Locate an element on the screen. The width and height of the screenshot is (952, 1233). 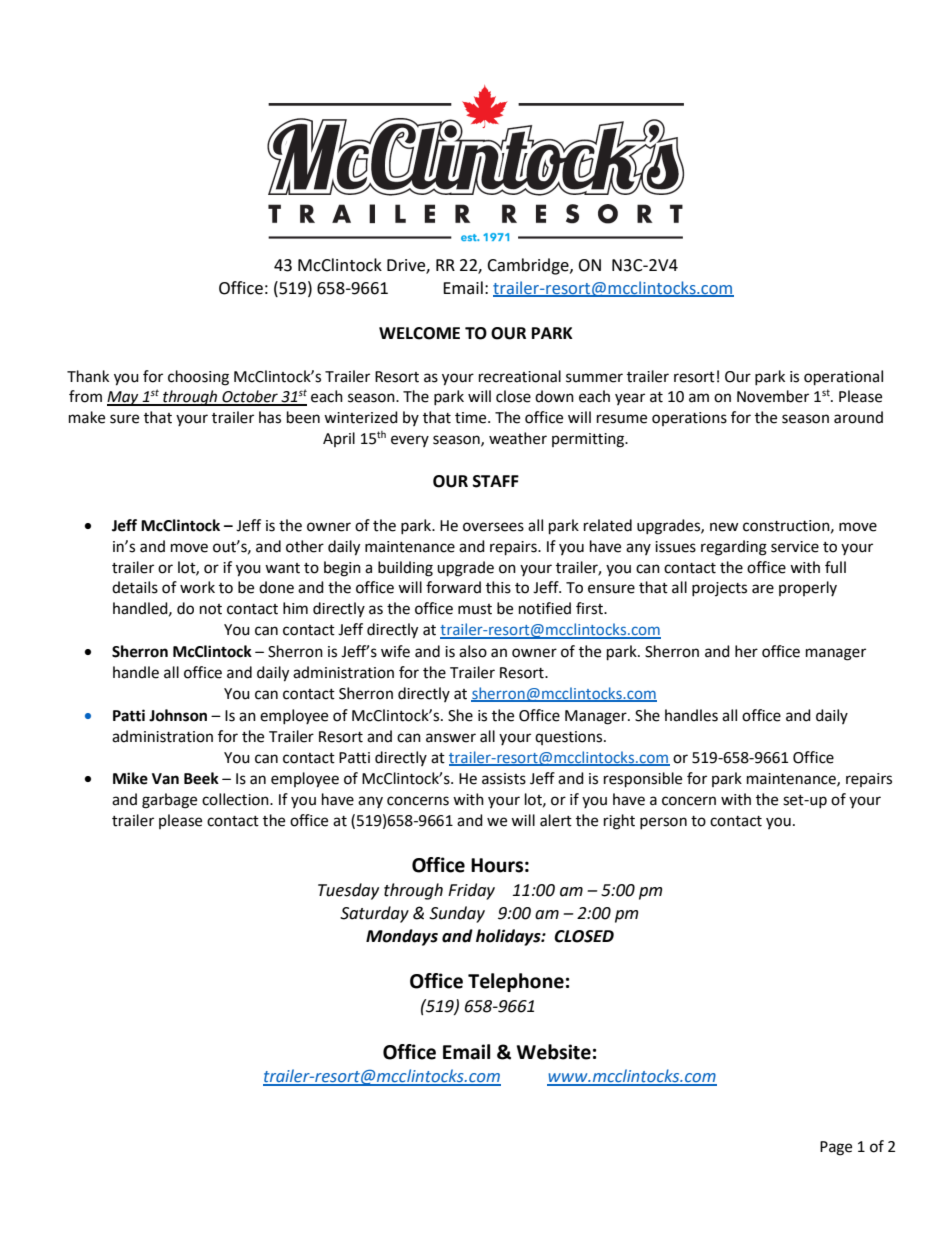
Website is located at coordinates (554, 1052).
